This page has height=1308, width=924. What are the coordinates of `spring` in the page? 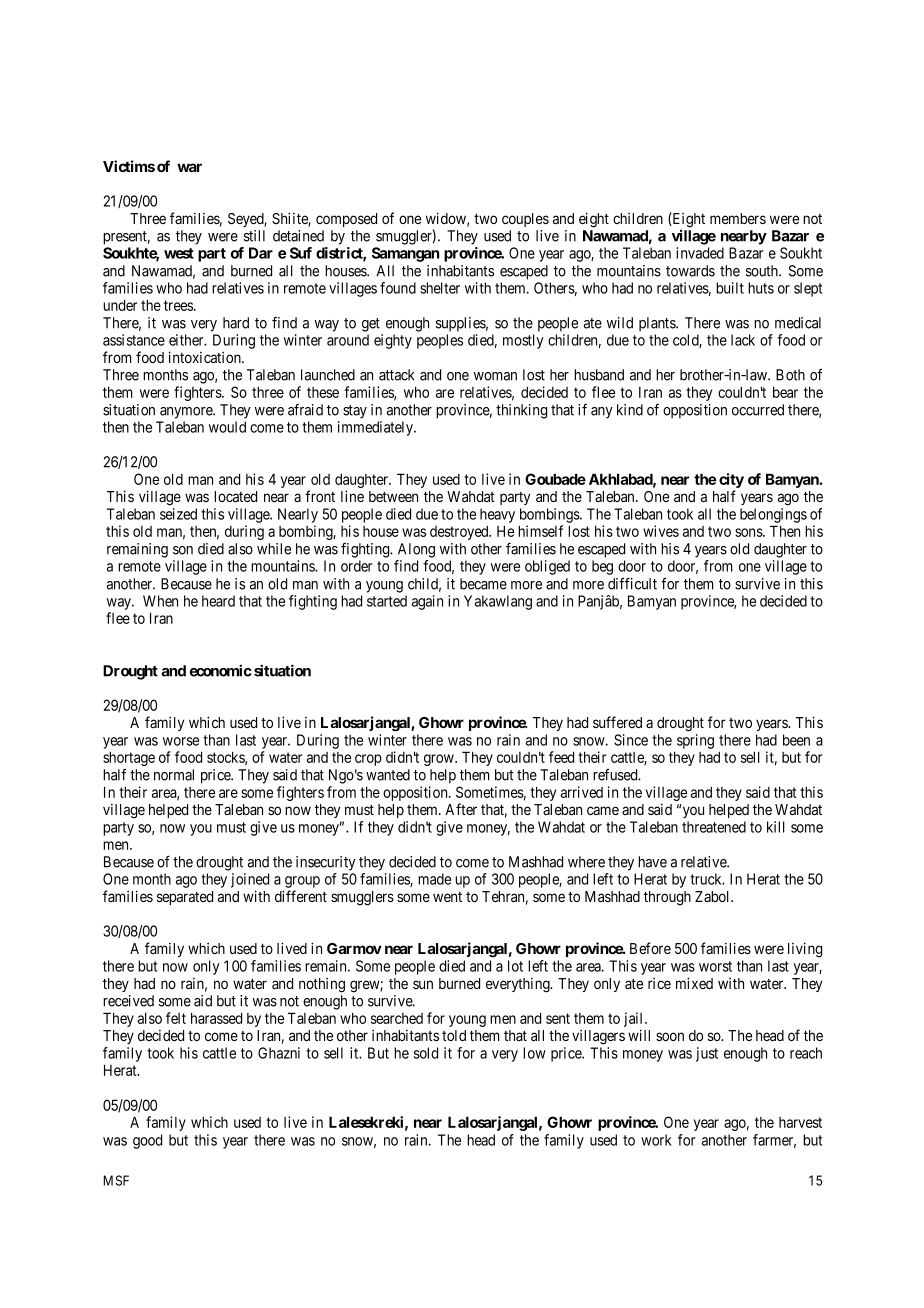 It's located at (695, 741).
